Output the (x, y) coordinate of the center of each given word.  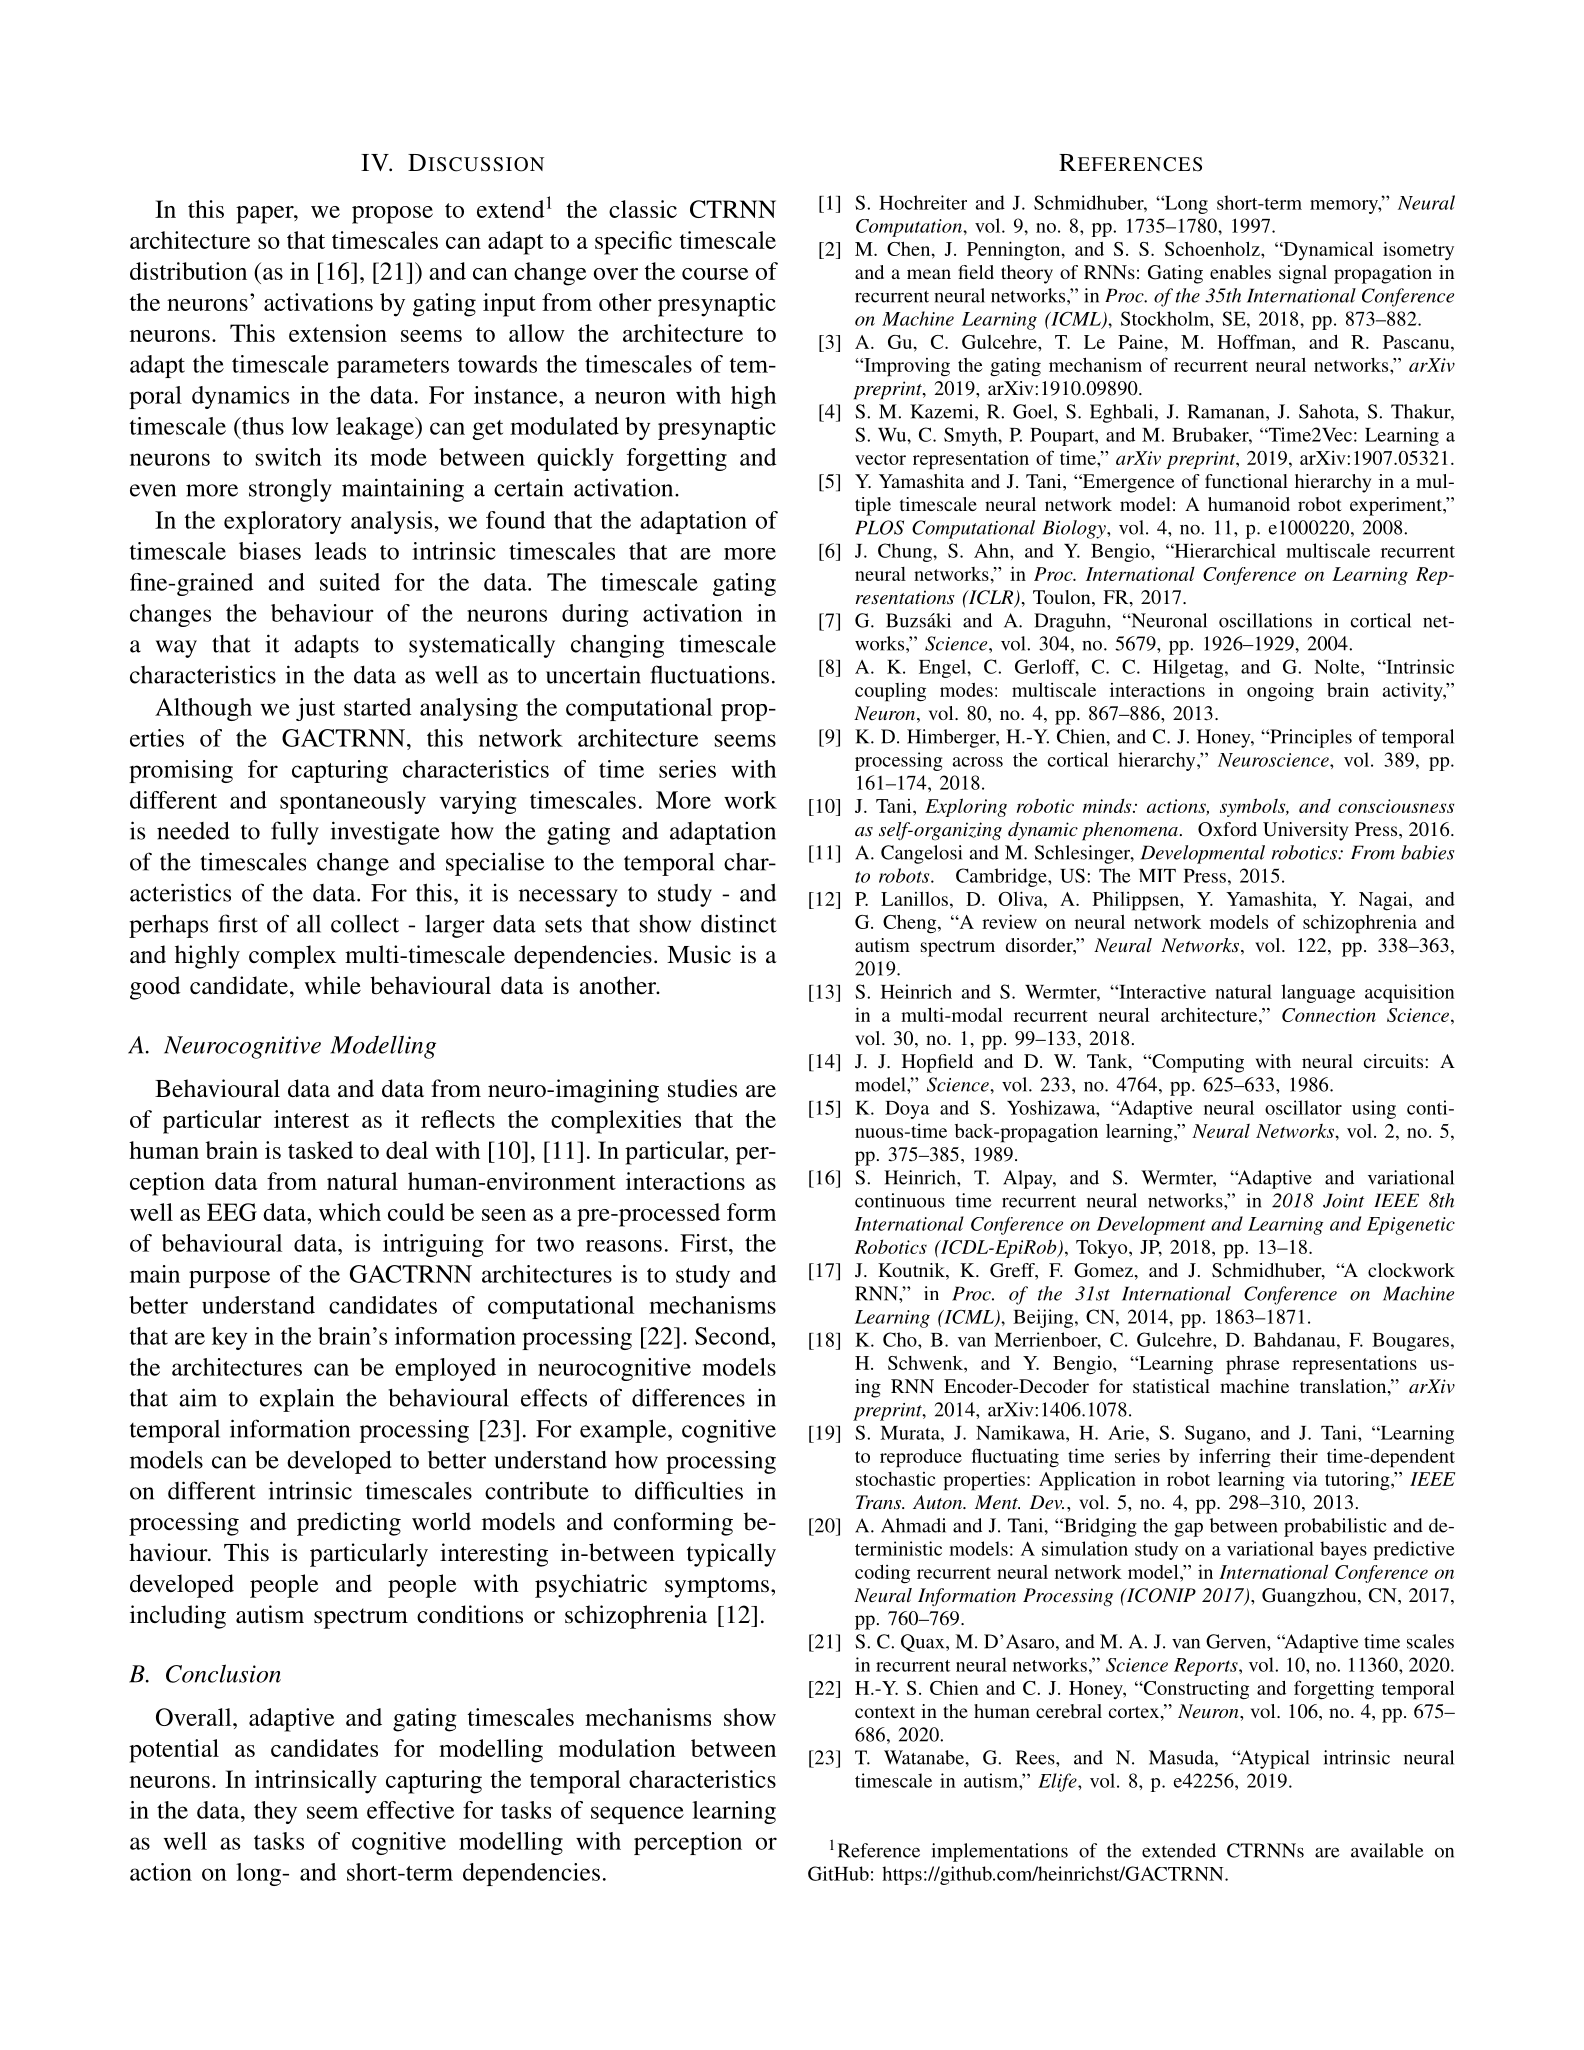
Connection (1329, 1015)
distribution (188, 271)
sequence (637, 1815)
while (332, 985)
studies (702, 1088)
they (275, 1812)
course (715, 274)
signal (1303, 274)
